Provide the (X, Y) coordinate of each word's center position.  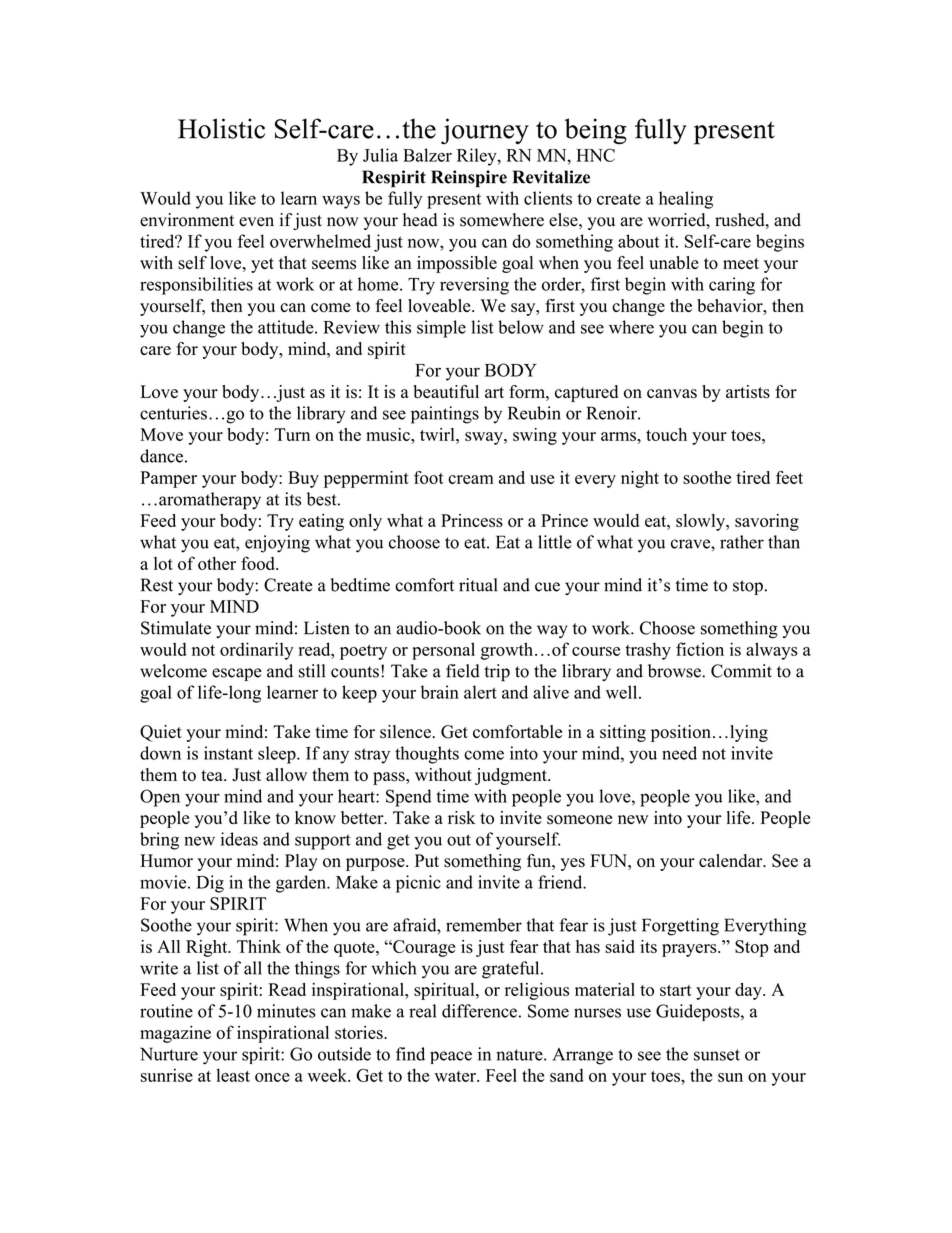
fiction (700, 649)
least (233, 1075)
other (217, 563)
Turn (292, 434)
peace (451, 1057)
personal (443, 651)
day (749, 991)
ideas (239, 839)
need (679, 753)
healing (686, 200)
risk (461, 818)
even (256, 222)
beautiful (446, 392)
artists (748, 392)
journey (485, 131)
